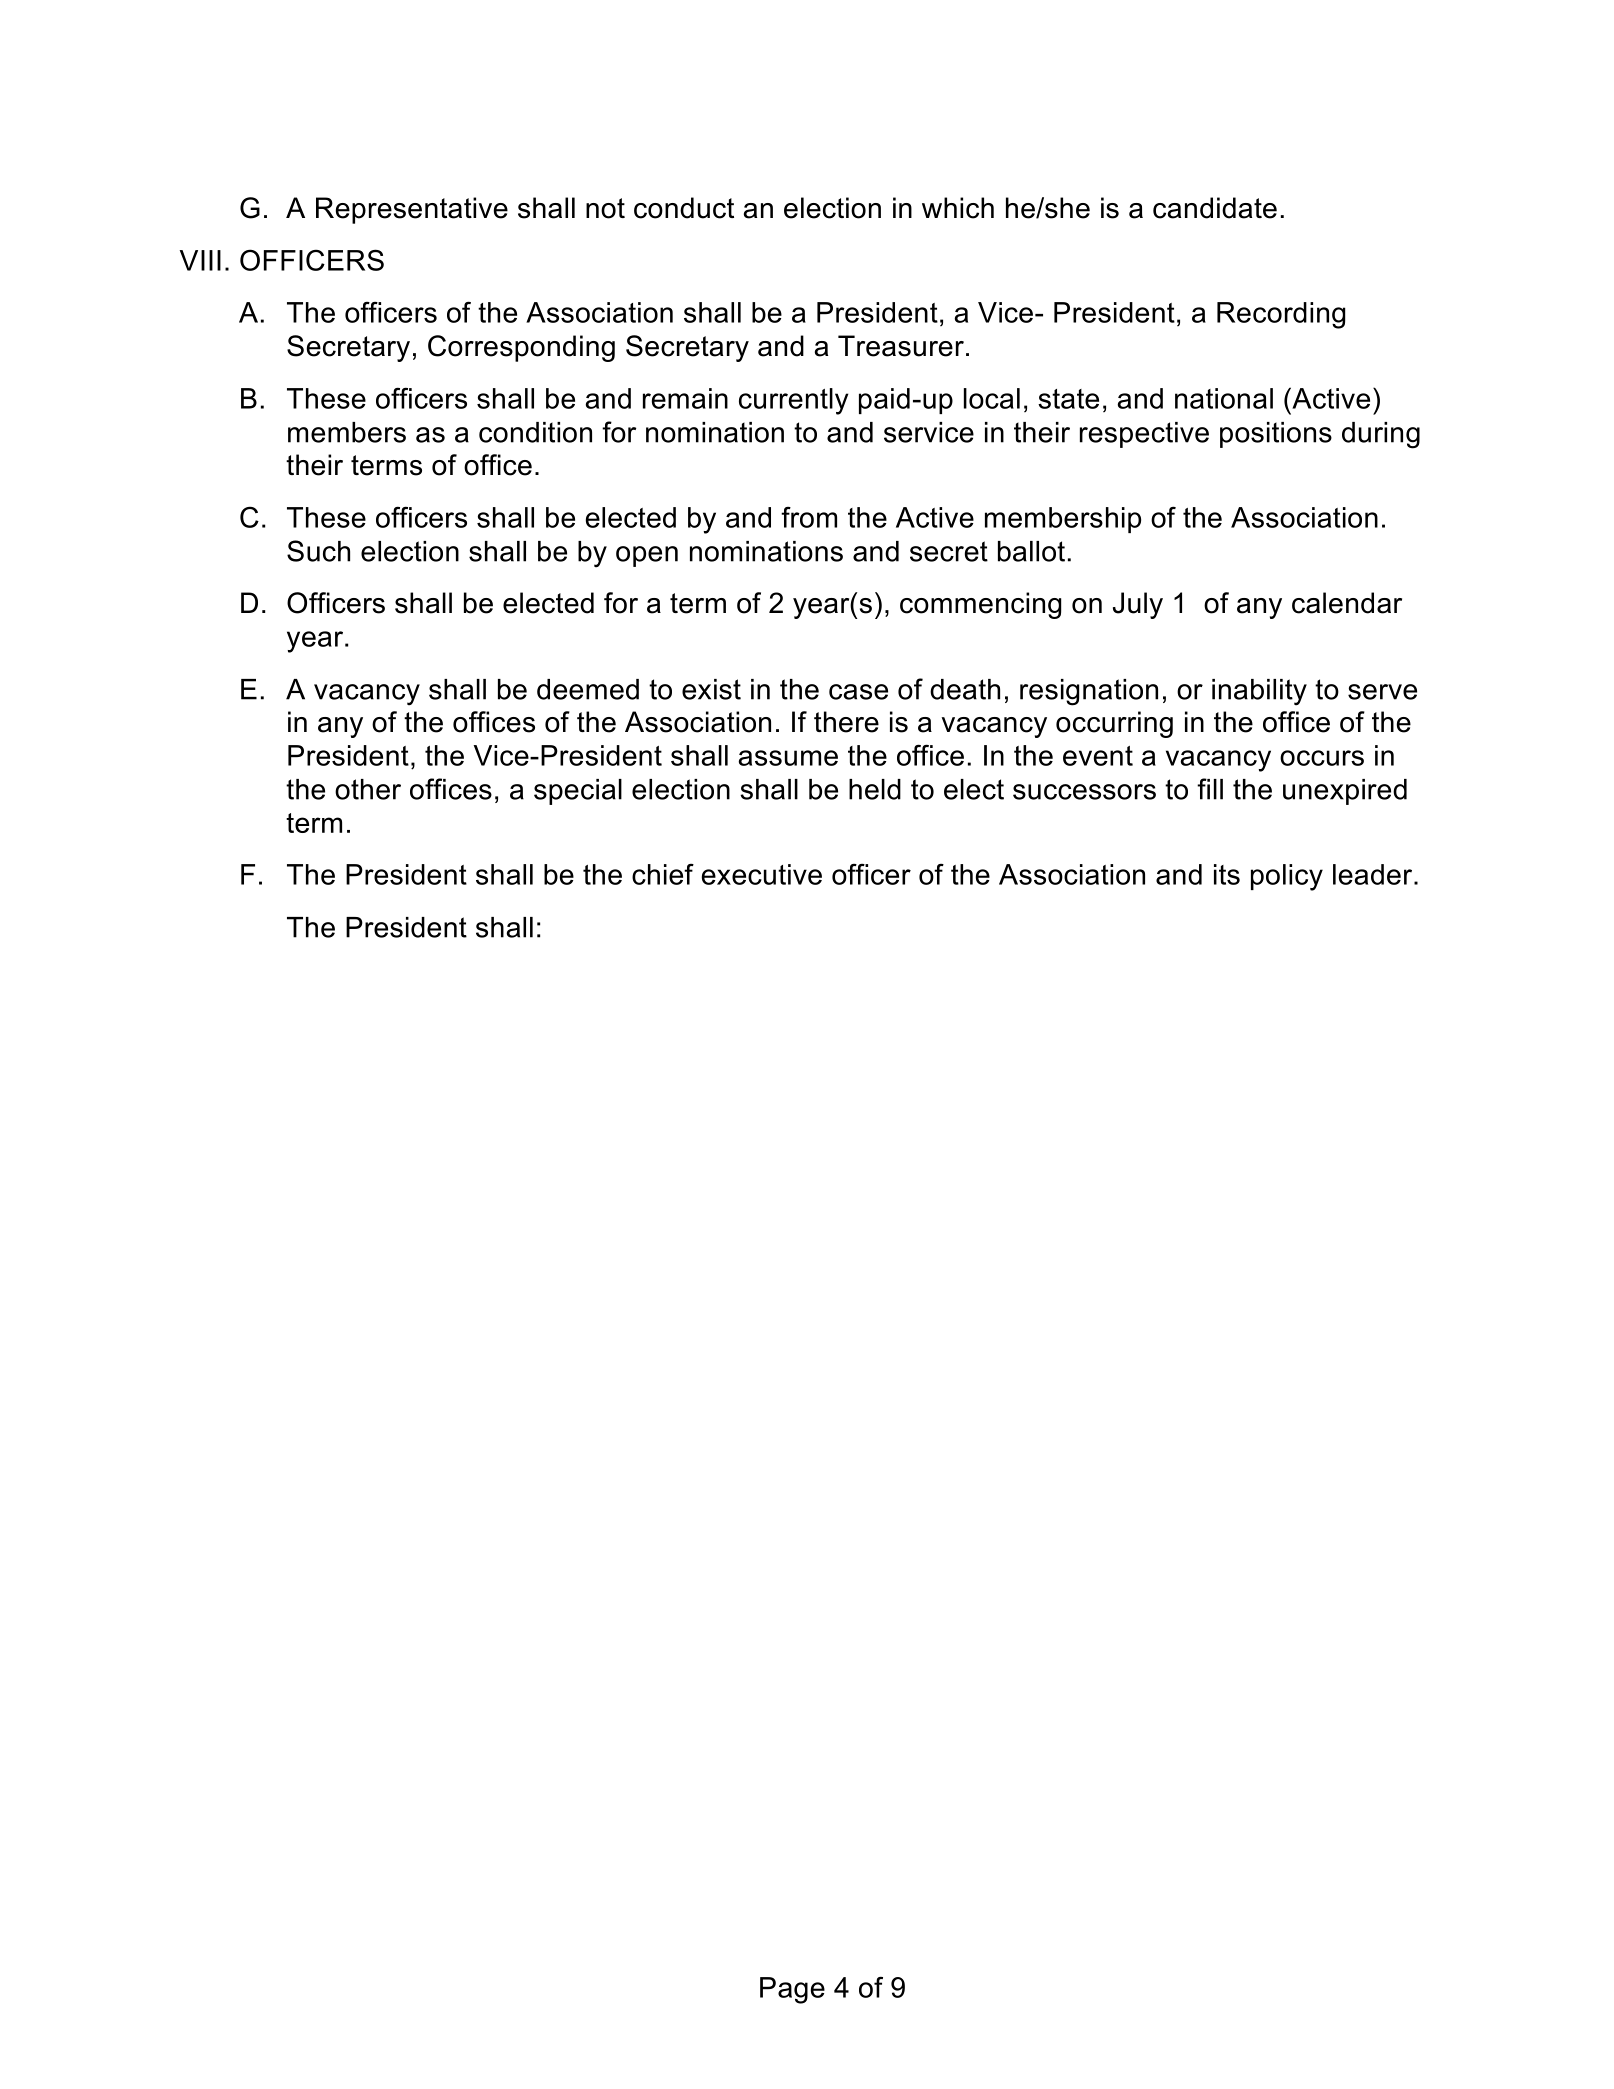  Describe the element at coordinates (762, 874) in the page. I see `executive` at that location.
